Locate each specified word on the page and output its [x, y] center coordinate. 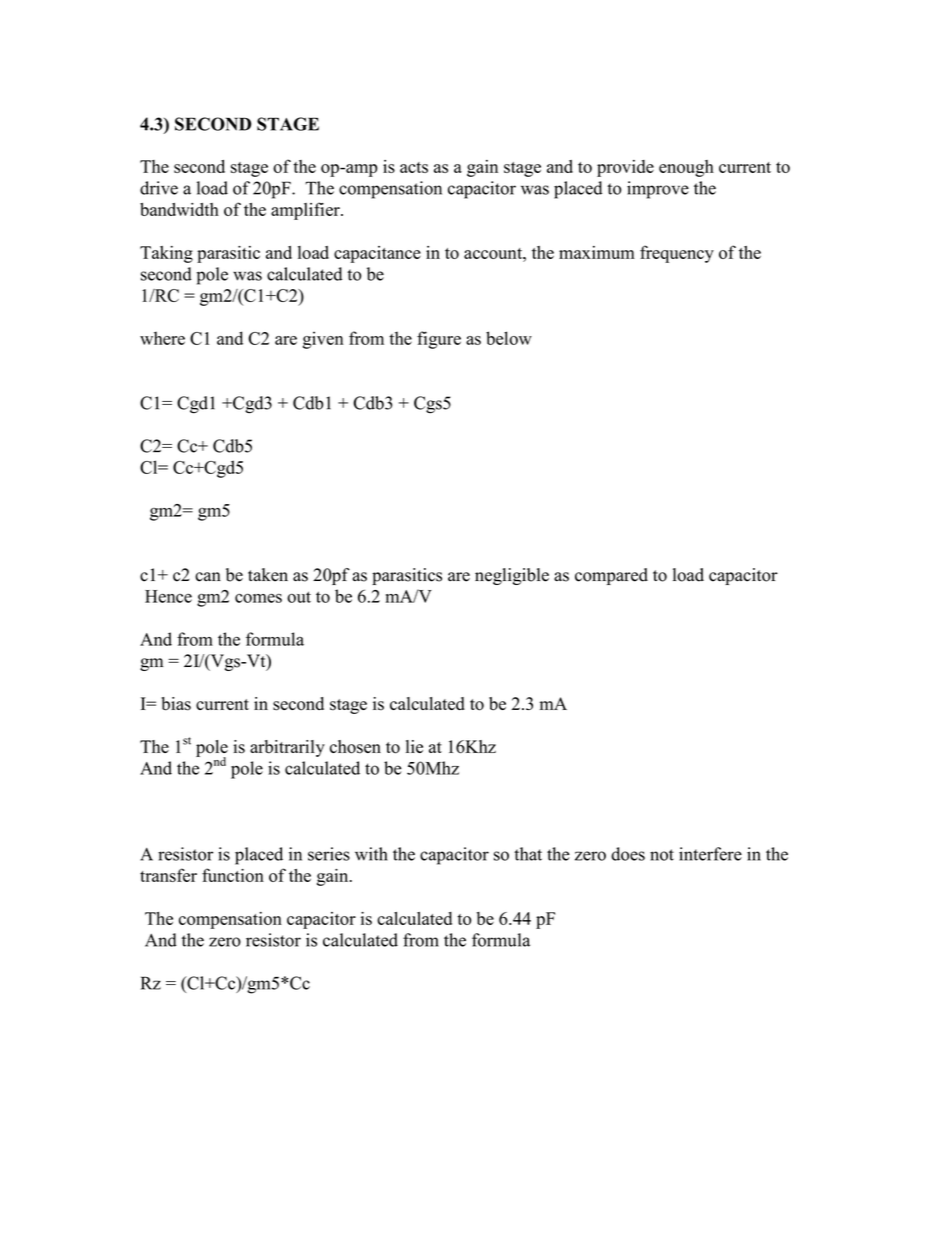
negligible [512, 576]
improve [658, 190]
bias [176, 704]
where [162, 338]
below [509, 338]
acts [414, 167]
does [628, 854]
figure [439, 340]
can [208, 577]
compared [611, 576]
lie [414, 746]
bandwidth [179, 209]
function [233, 875]
